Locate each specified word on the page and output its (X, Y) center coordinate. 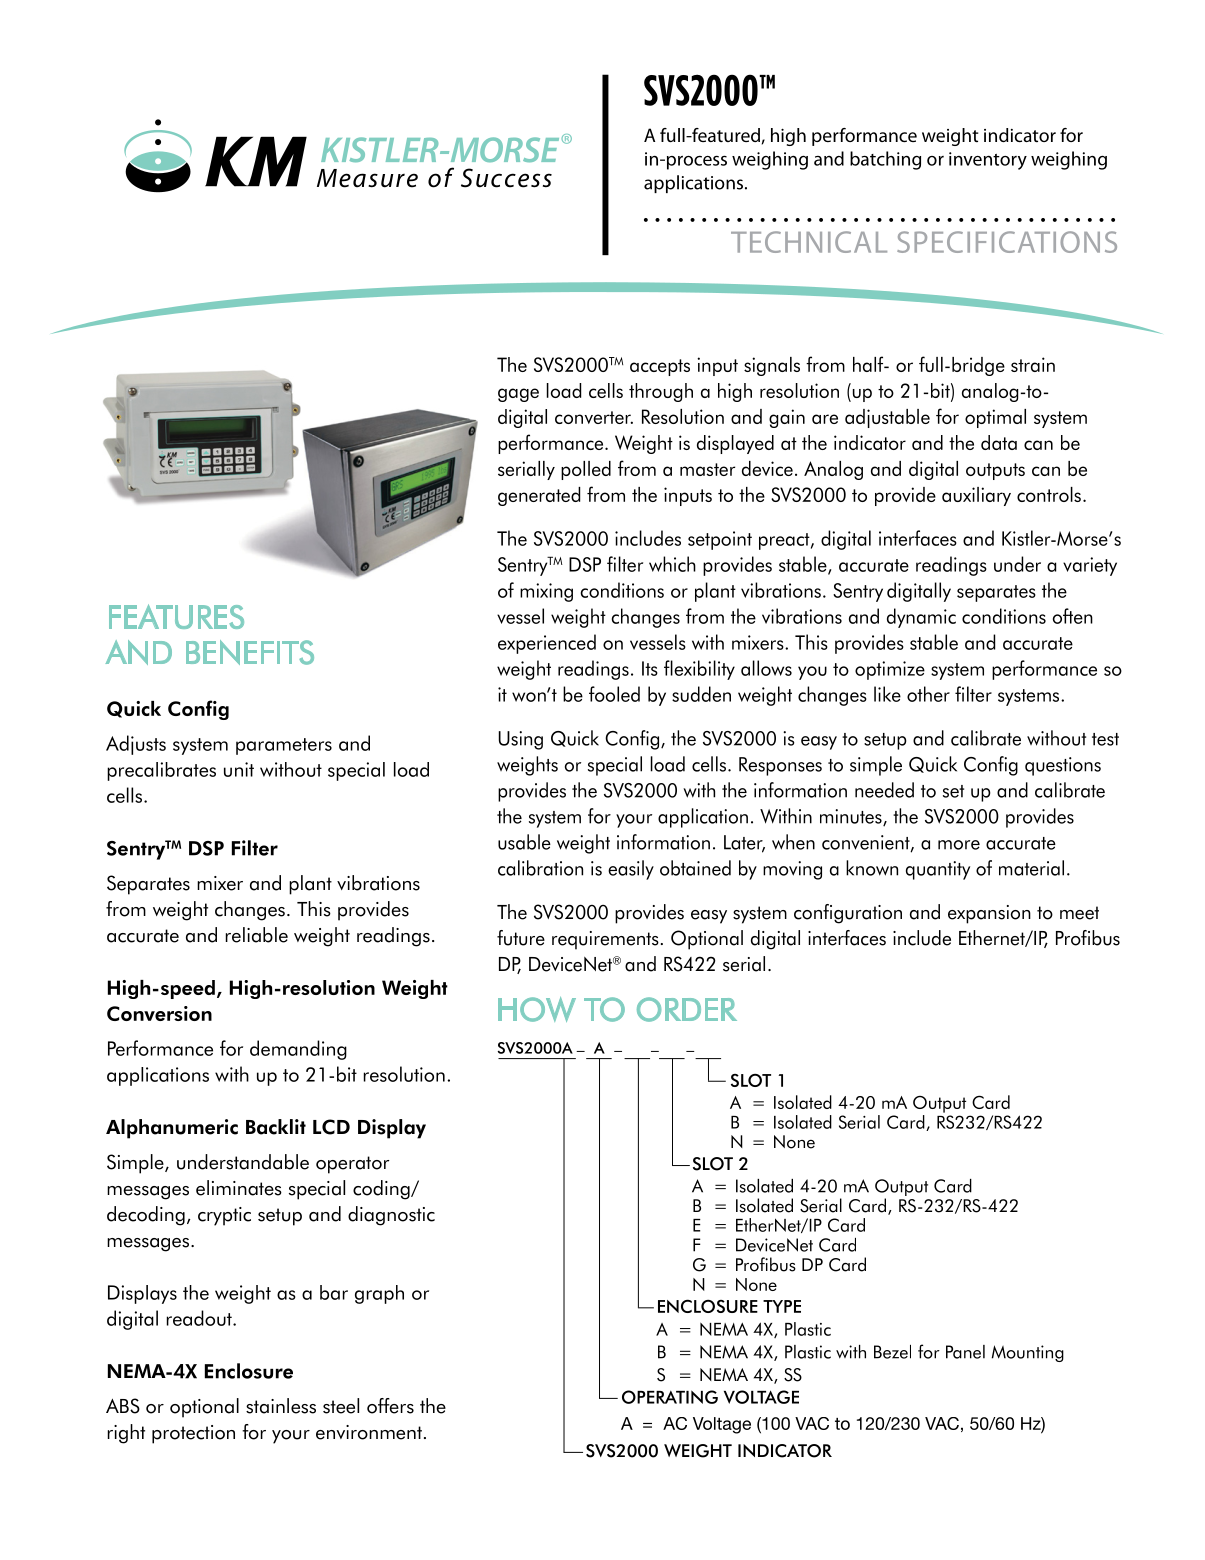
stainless (281, 1406)
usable (524, 842)
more (959, 845)
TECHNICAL (809, 242)
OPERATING (670, 1397)
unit (239, 769)
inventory (988, 161)
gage (518, 395)
